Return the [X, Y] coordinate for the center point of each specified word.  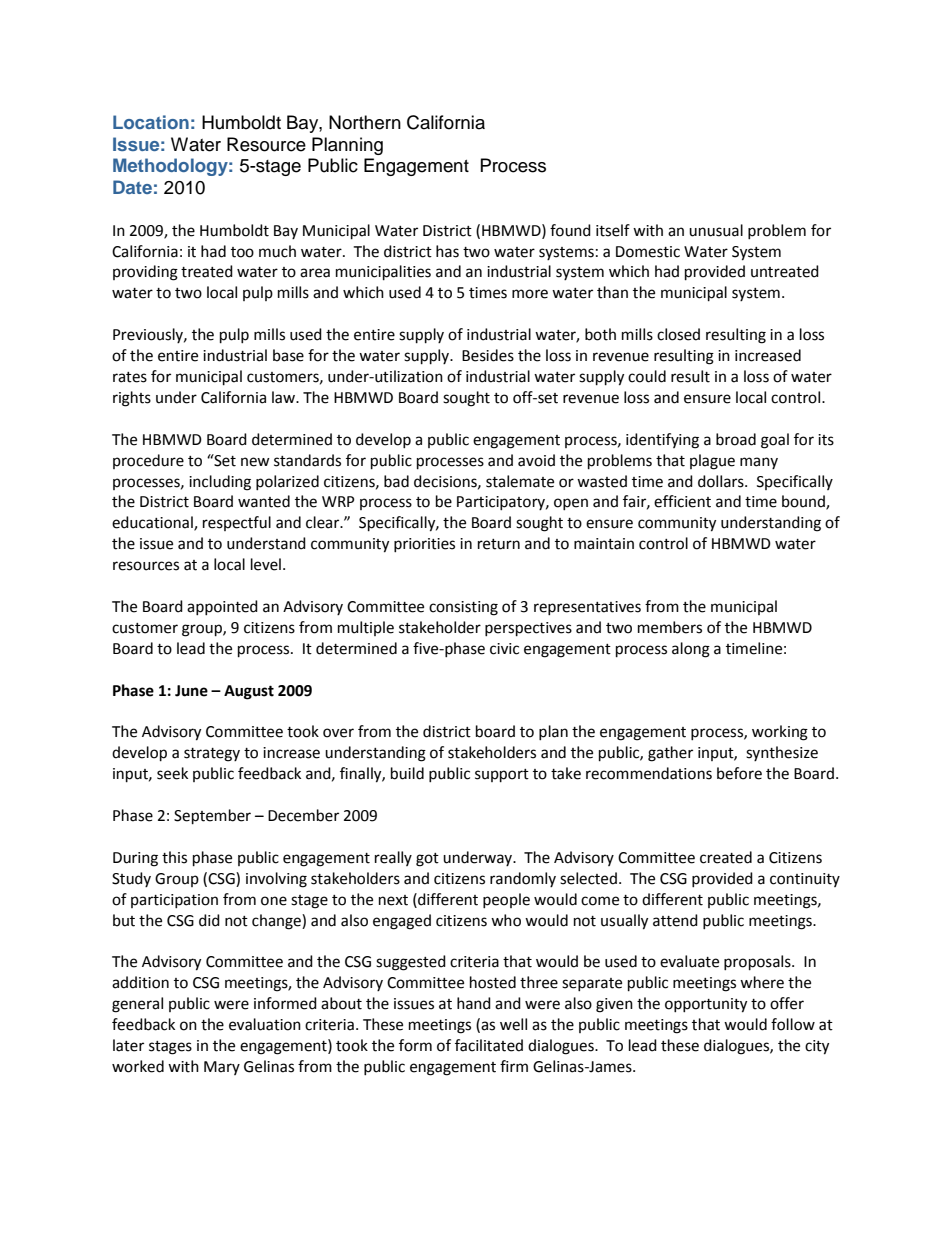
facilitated [489, 1045]
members [670, 627]
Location [151, 122]
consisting [463, 608]
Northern [365, 122]
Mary [222, 1068]
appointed [222, 607]
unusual [716, 230]
